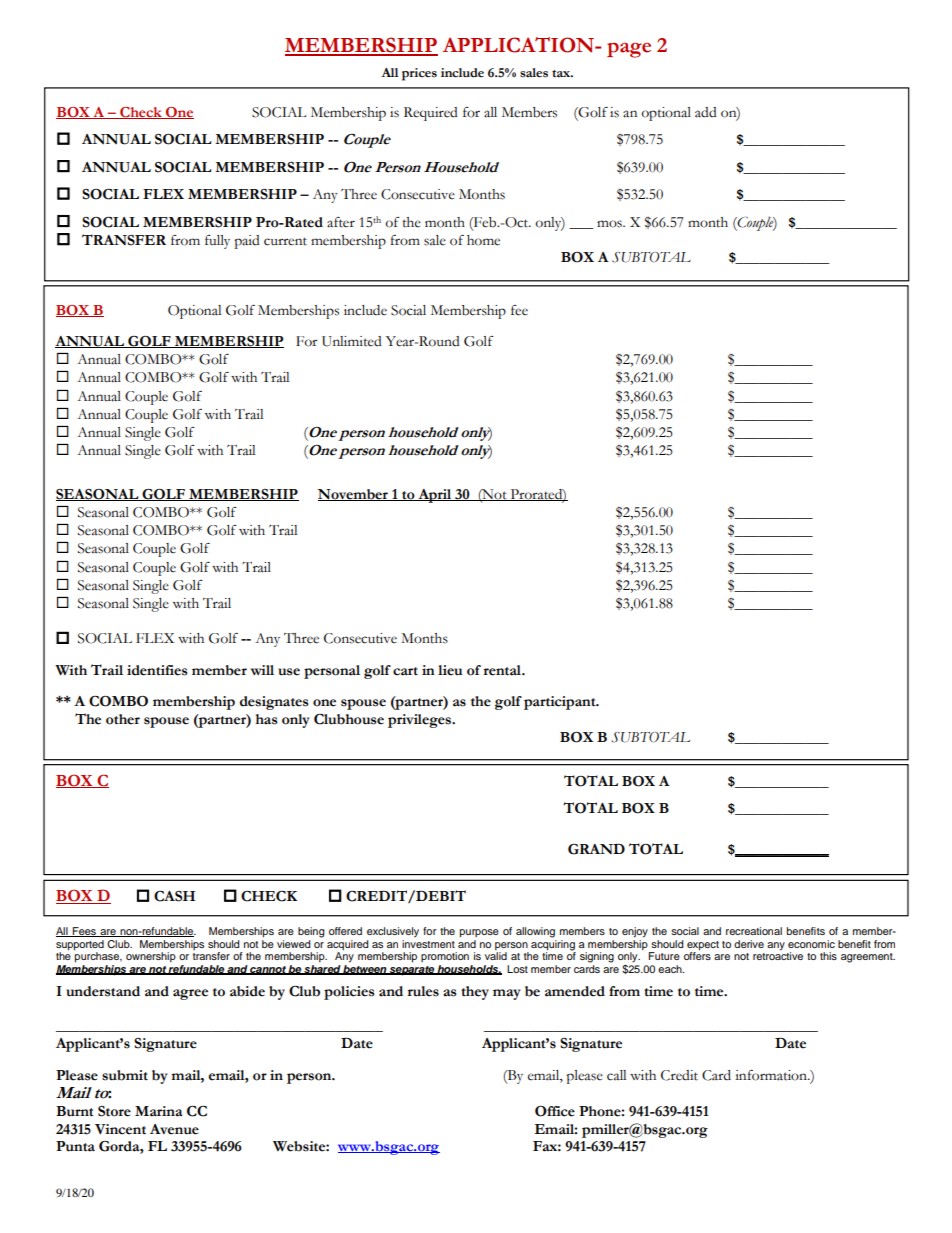 This screenshot has width=952, height=1233. Describe the element at coordinates (158, 1111) in the screenshot. I see `Marina` at that location.
